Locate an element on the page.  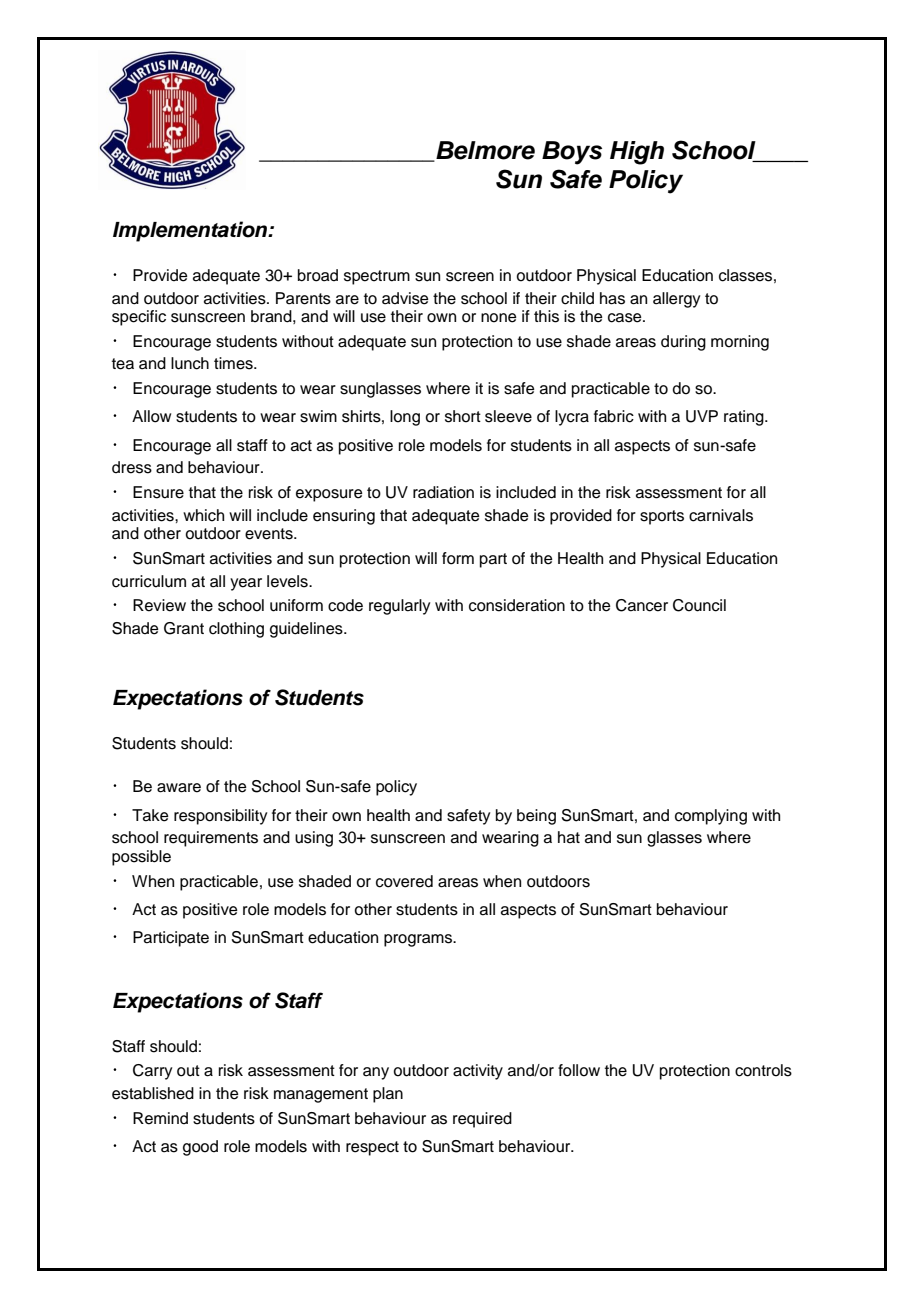
Boys is located at coordinates (572, 153).
